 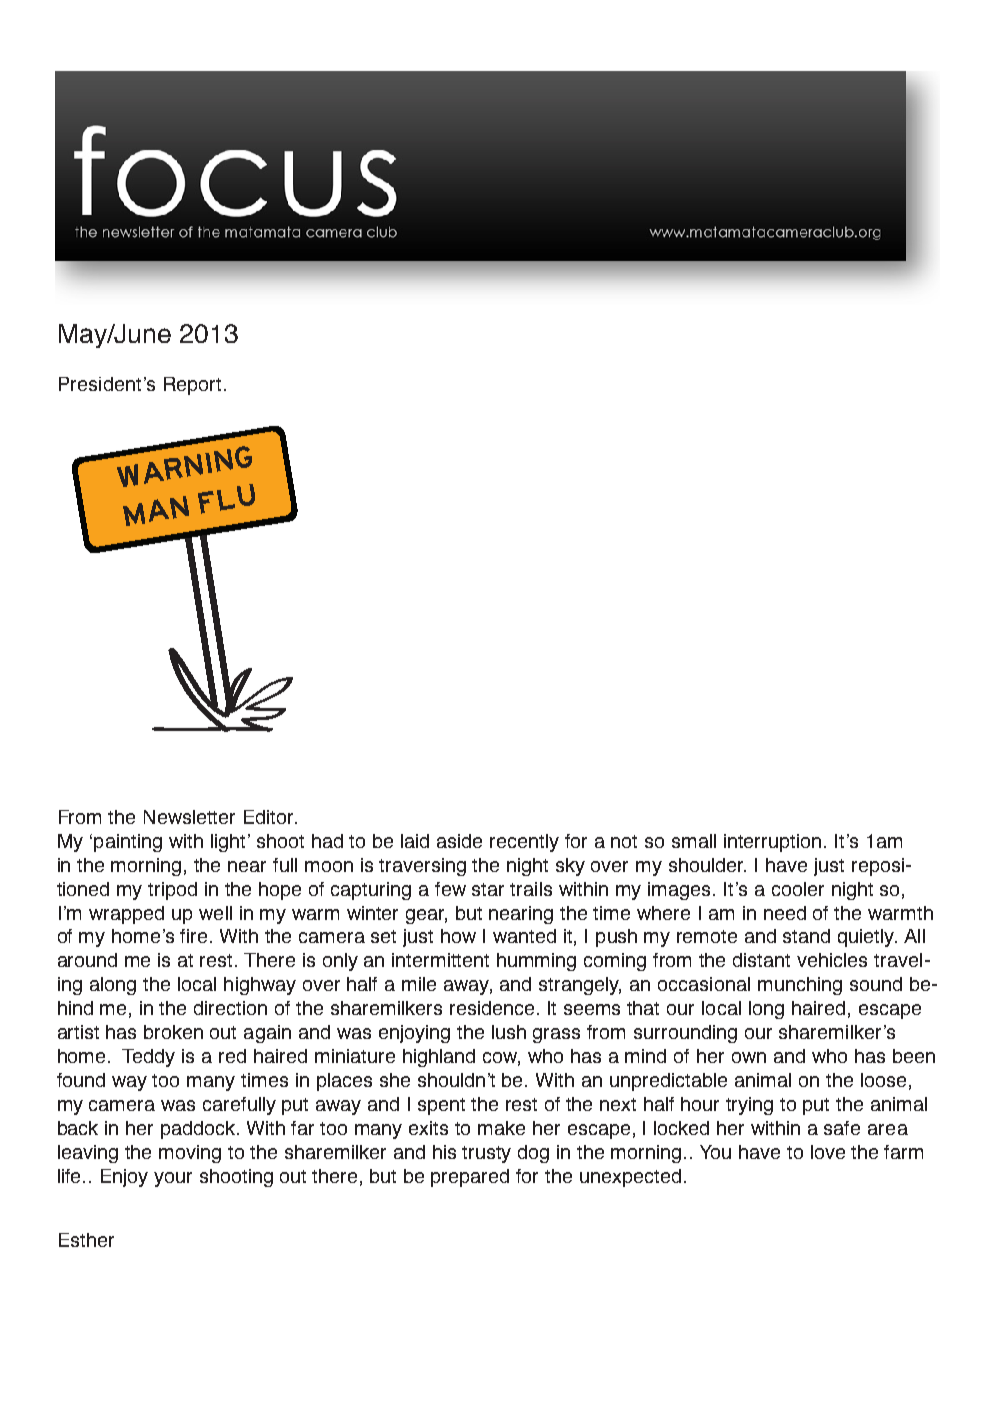 I want to click on fire, so click(x=195, y=936).
